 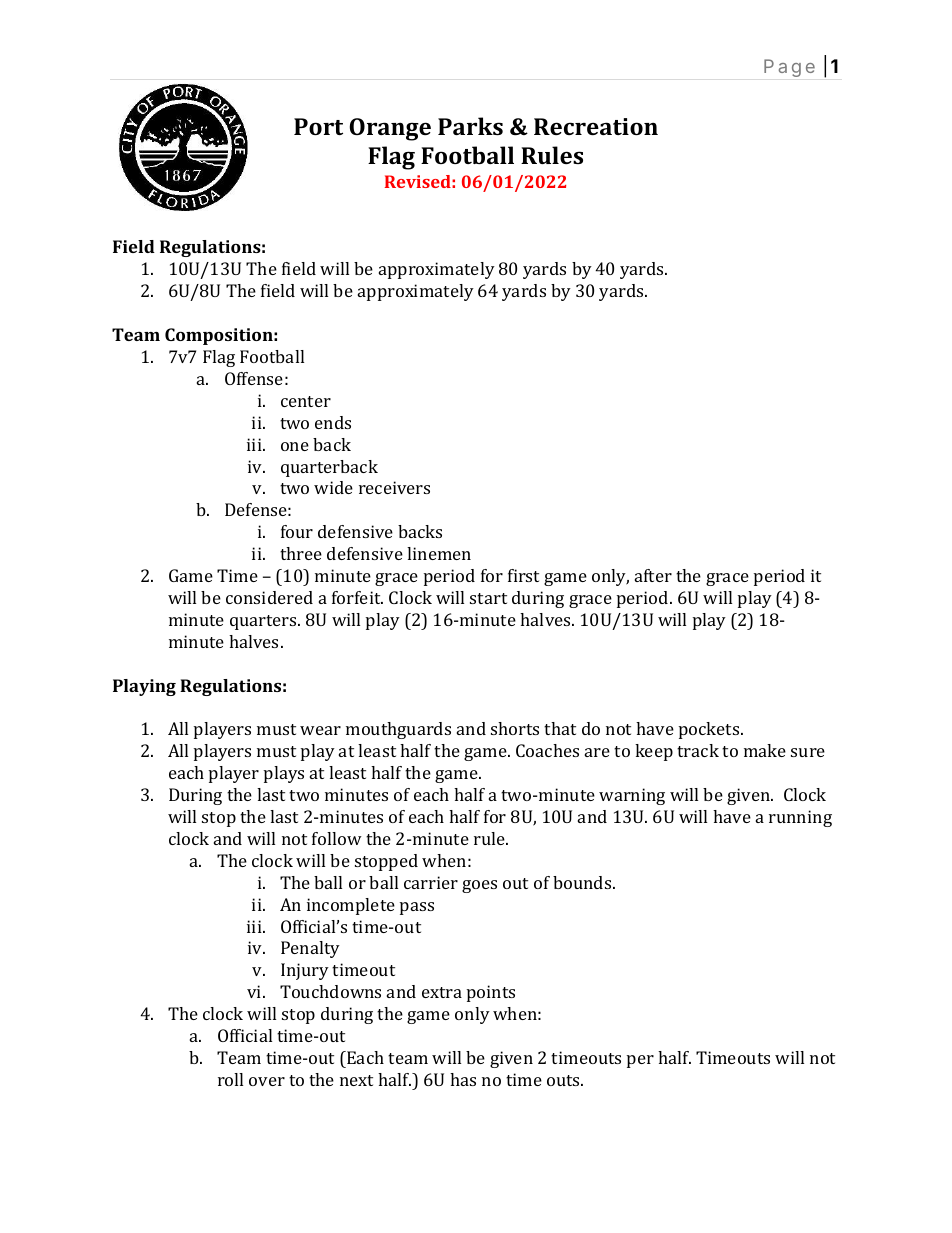 What do you see at coordinates (653, 575) in the document?
I see `after` at bounding box center [653, 575].
